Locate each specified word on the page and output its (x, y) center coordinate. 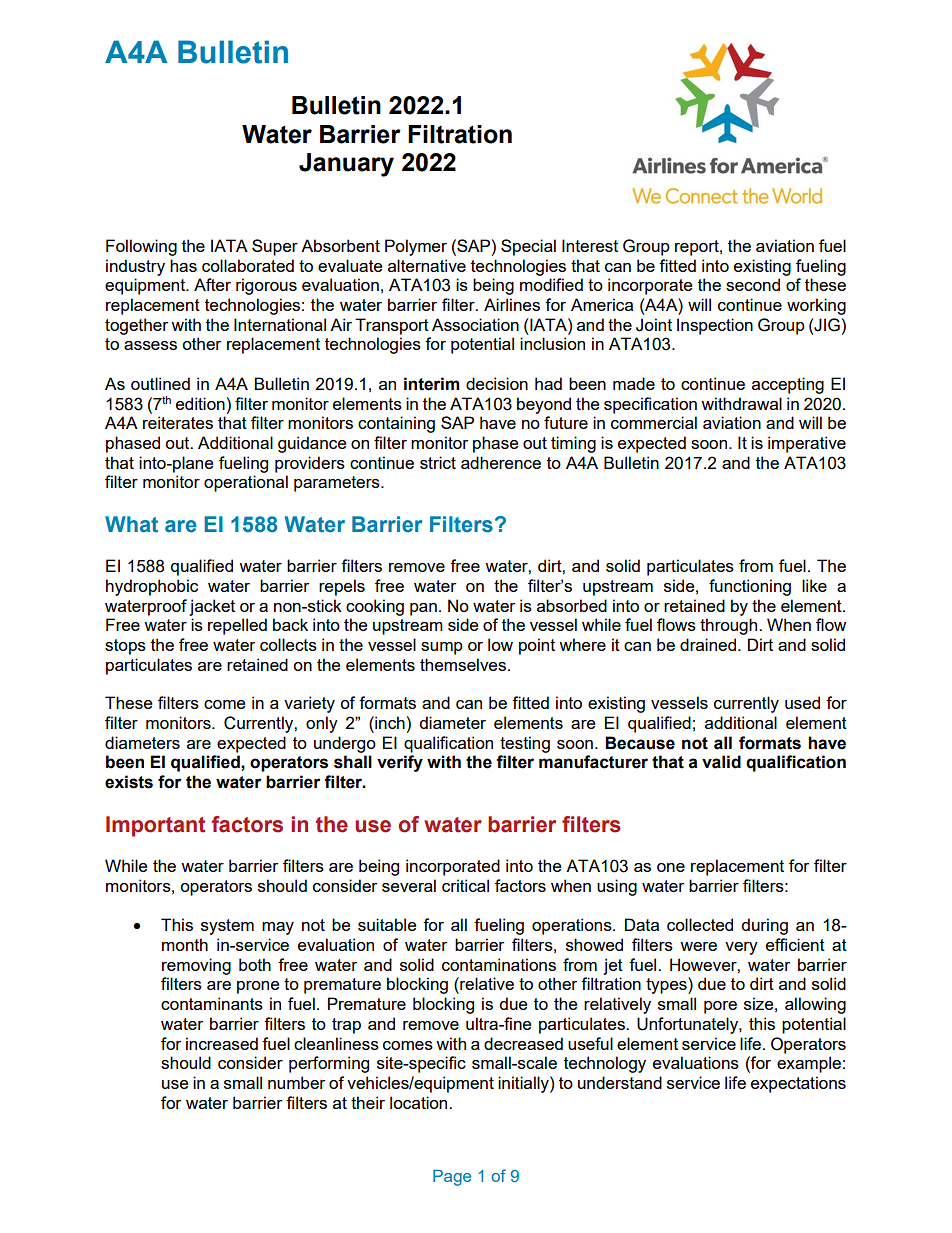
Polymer (416, 247)
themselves (464, 664)
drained (709, 644)
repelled (237, 626)
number (296, 1082)
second (753, 284)
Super (275, 247)
